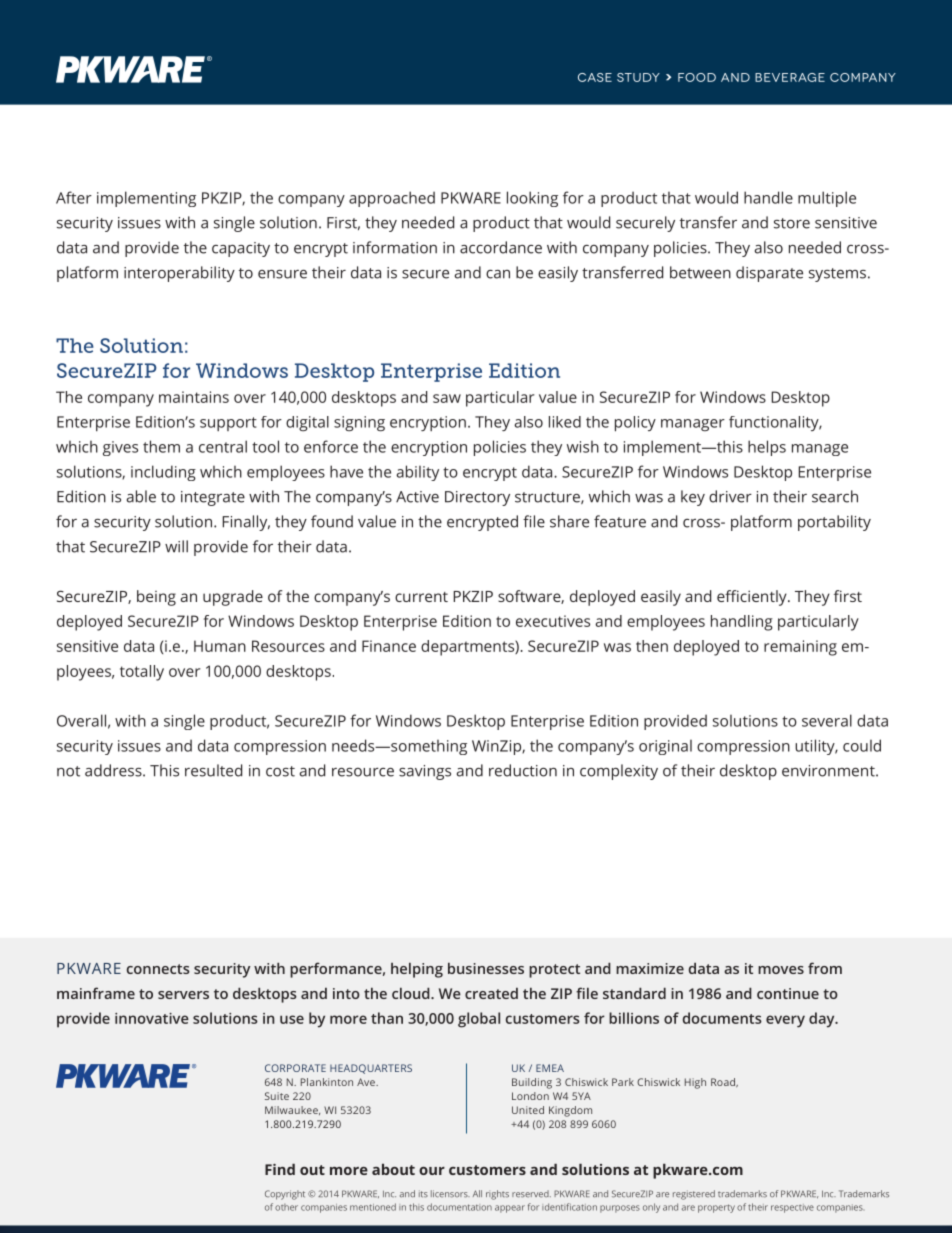 The image size is (952, 1233). I want to click on BEVERAGE, so click(790, 77).
